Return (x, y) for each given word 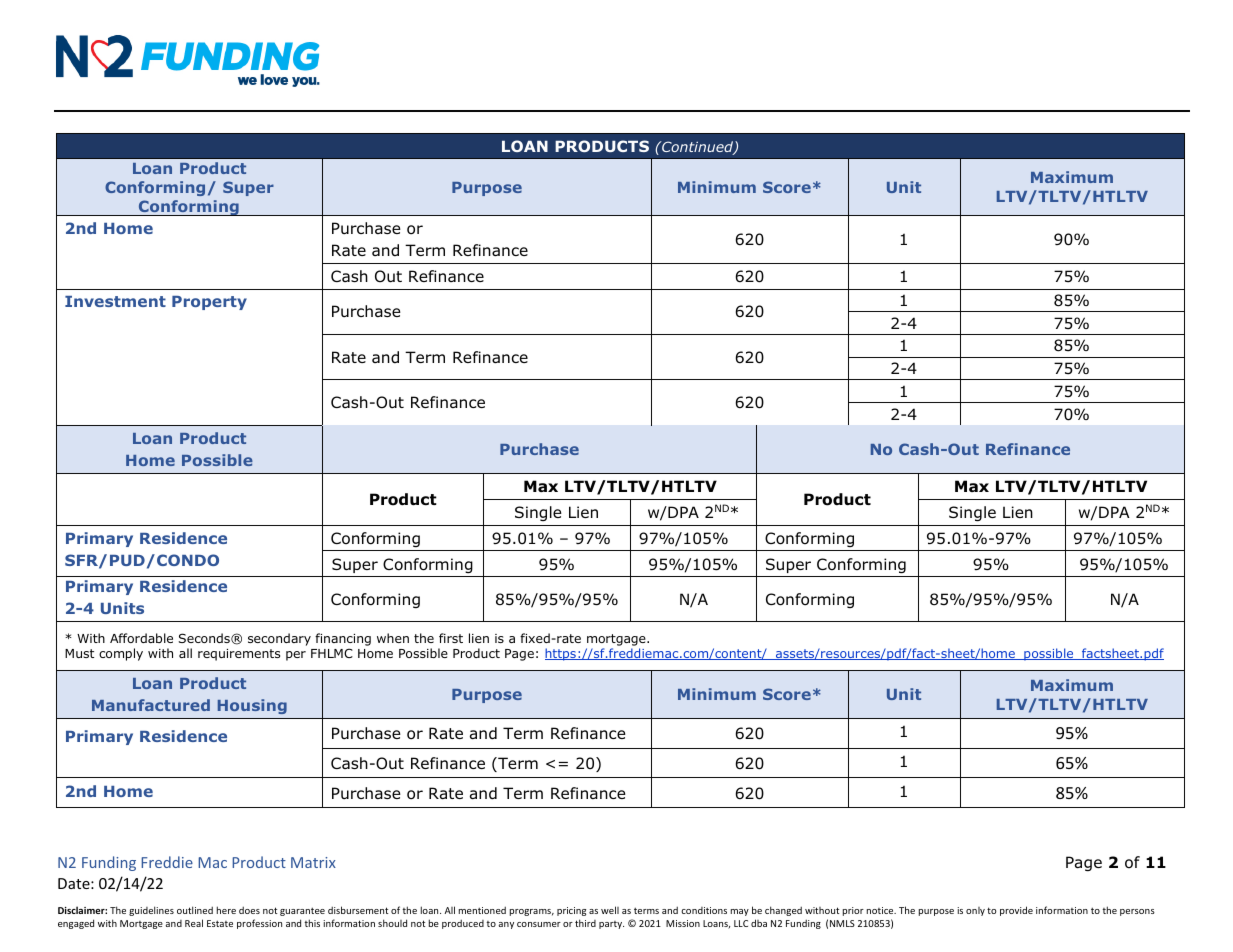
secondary (279, 639)
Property (209, 303)
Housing (252, 706)
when (393, 638)
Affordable (141, 638)
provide (1016, 911)
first (451, 638)
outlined (195, 910)
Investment (115, 301)
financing (343, 639)
